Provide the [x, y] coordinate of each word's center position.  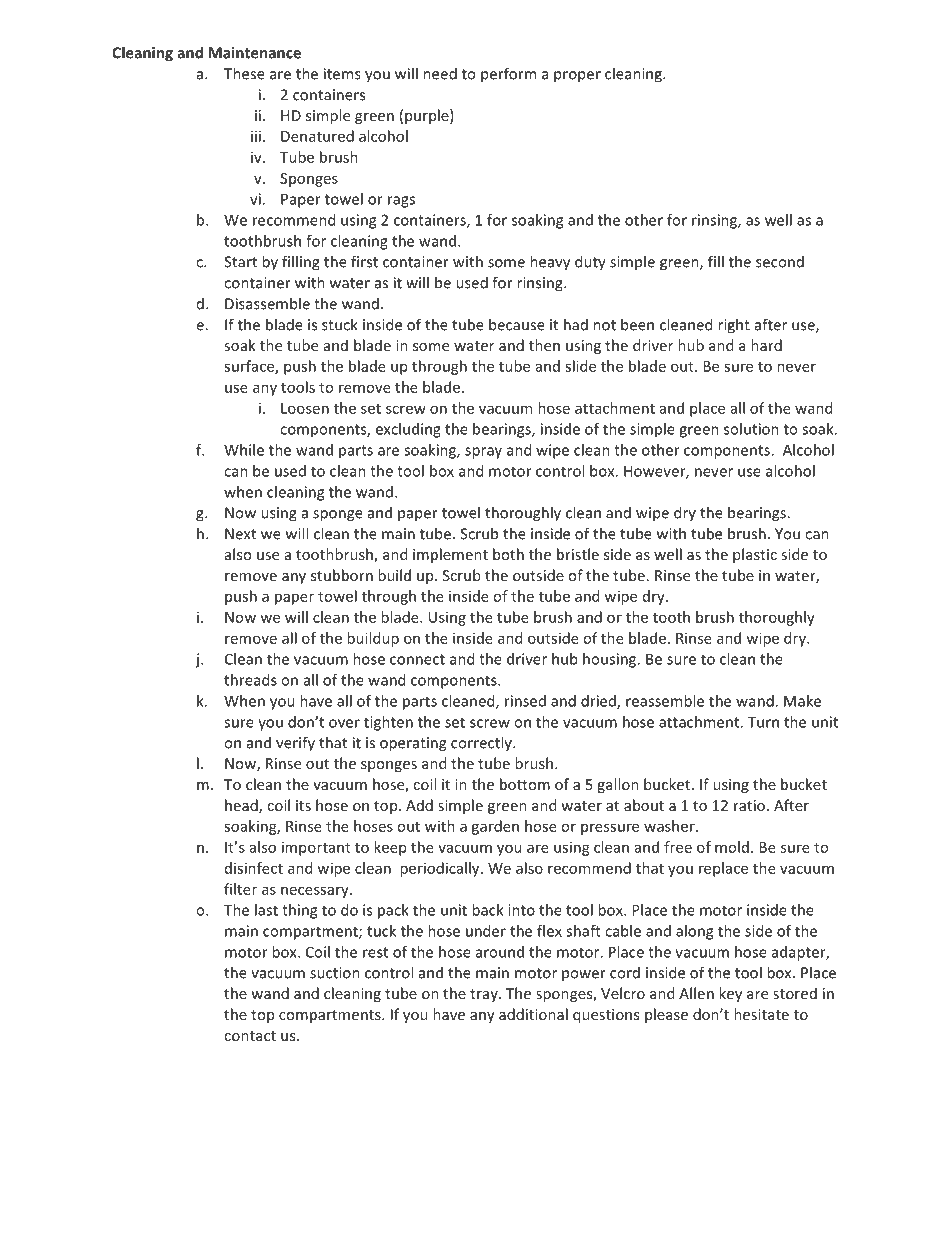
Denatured [317, 136]
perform [508, 75]
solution [751, 429]
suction [335, 973]
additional [533, 1014]
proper [577, 77]
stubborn [342, 575]
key [730, 994]
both [508, 554]
